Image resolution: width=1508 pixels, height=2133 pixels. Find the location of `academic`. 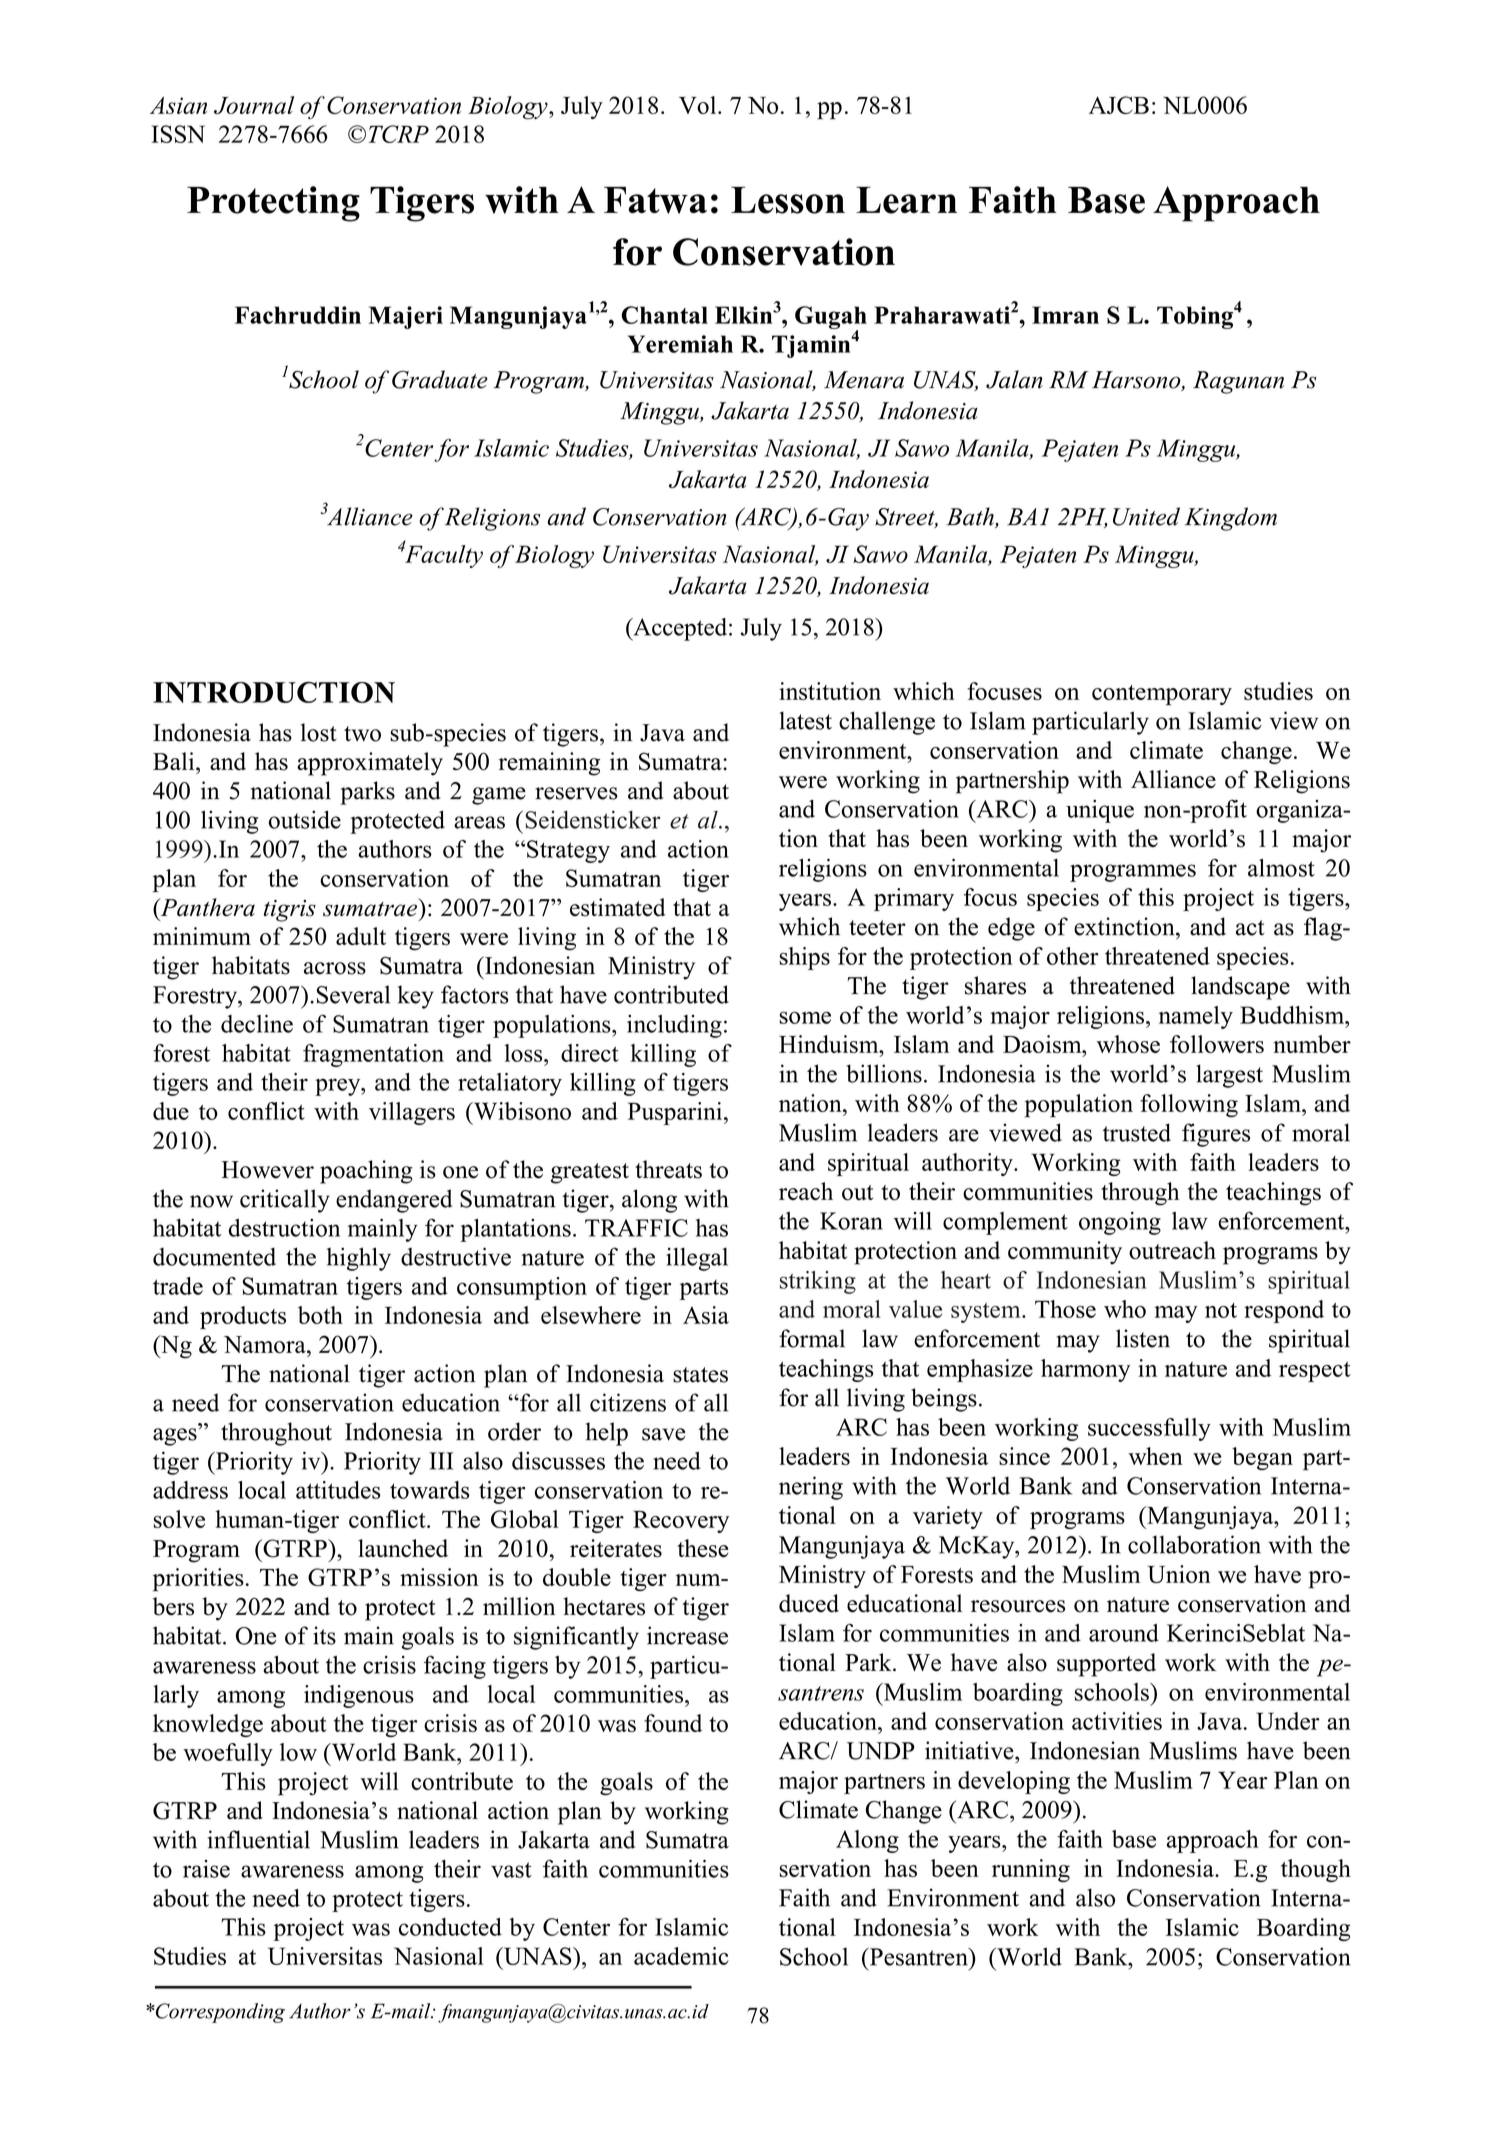

academic is located at coordinates (681, 1956).
